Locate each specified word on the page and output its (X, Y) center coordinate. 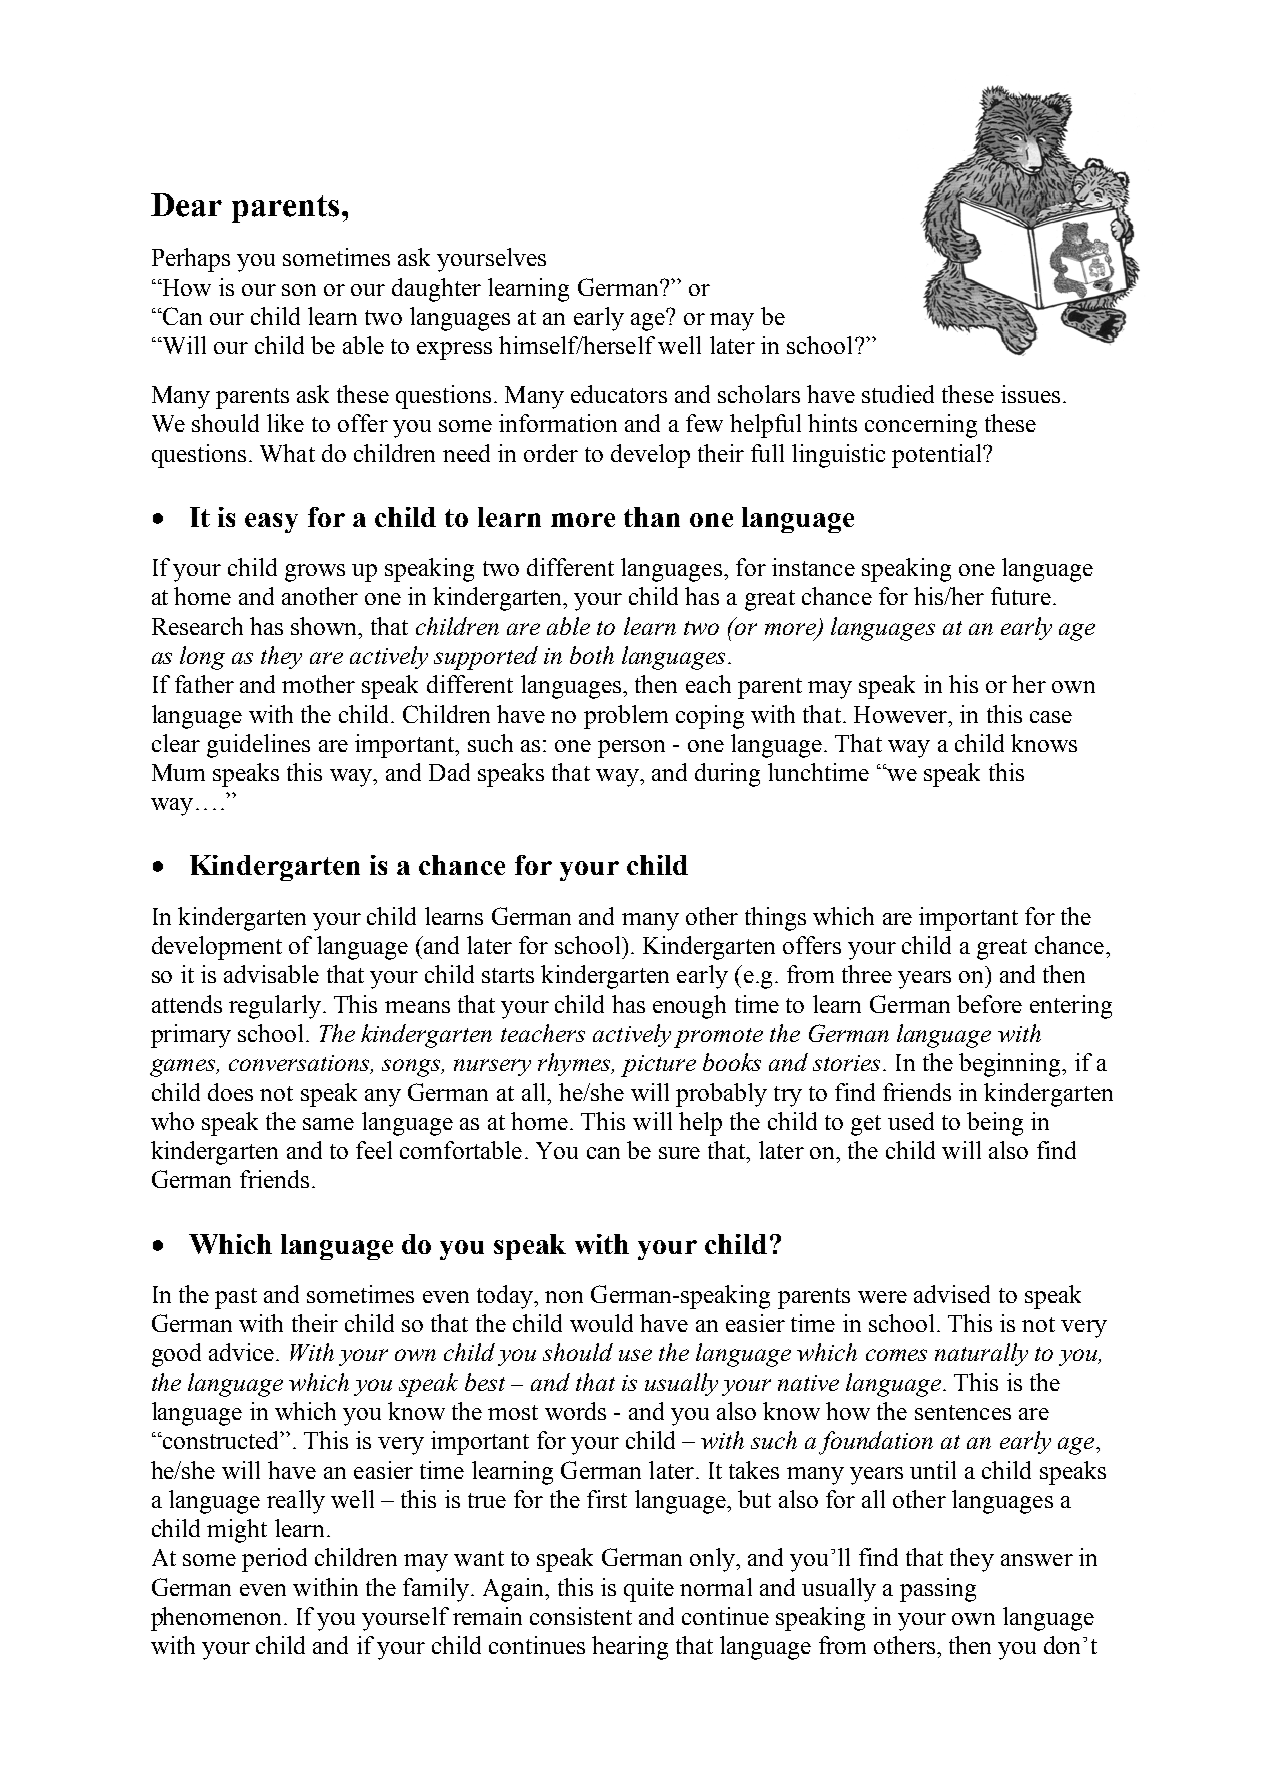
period (274, 1560)
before (989, 1004)
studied (898, 394)
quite (649, 1590)
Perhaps (191, 260)
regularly (275, 1007)
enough (689, 1007)
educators (619, 394)
